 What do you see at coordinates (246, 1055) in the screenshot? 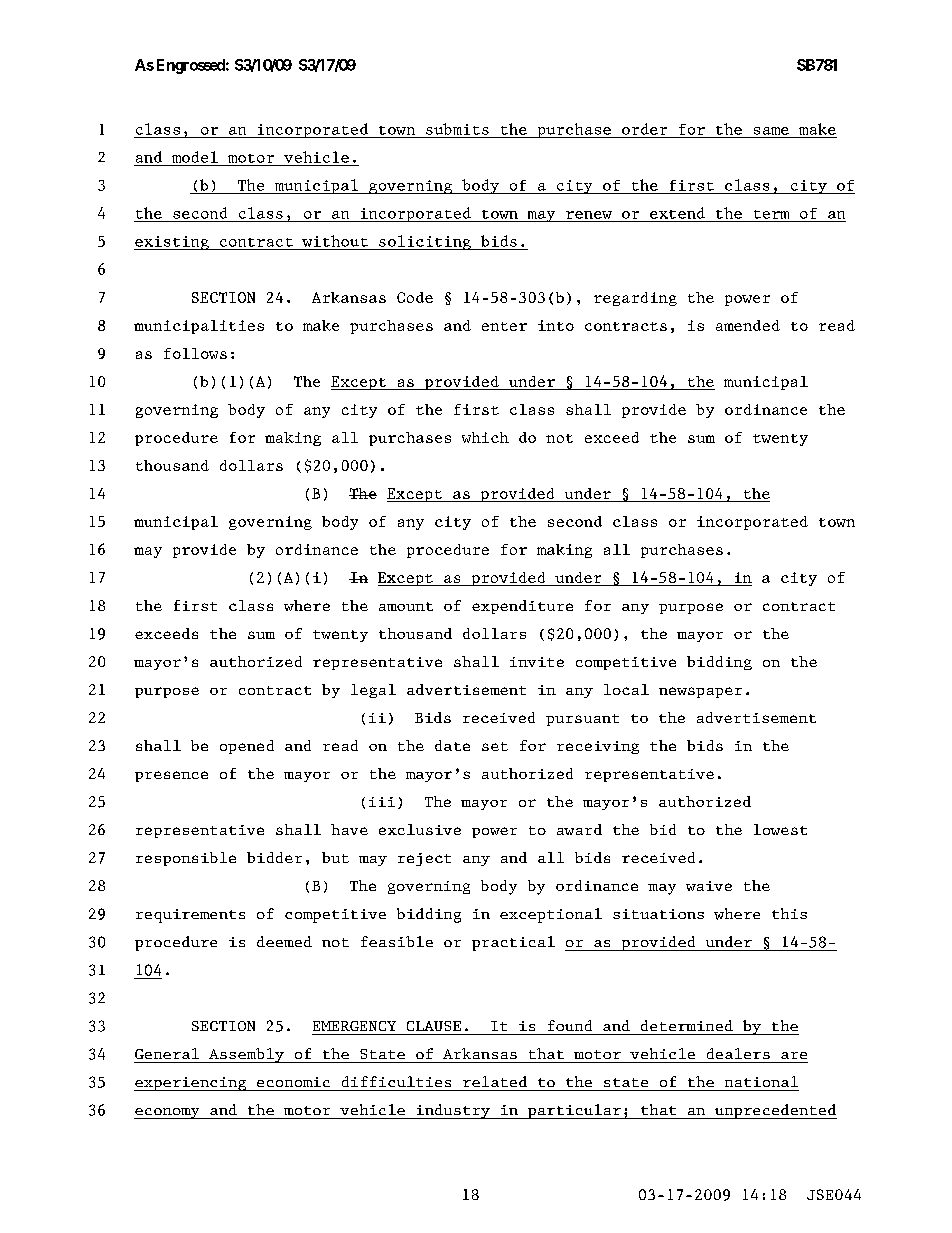
I see `Assembly` at bounding box center [246, 1055].
